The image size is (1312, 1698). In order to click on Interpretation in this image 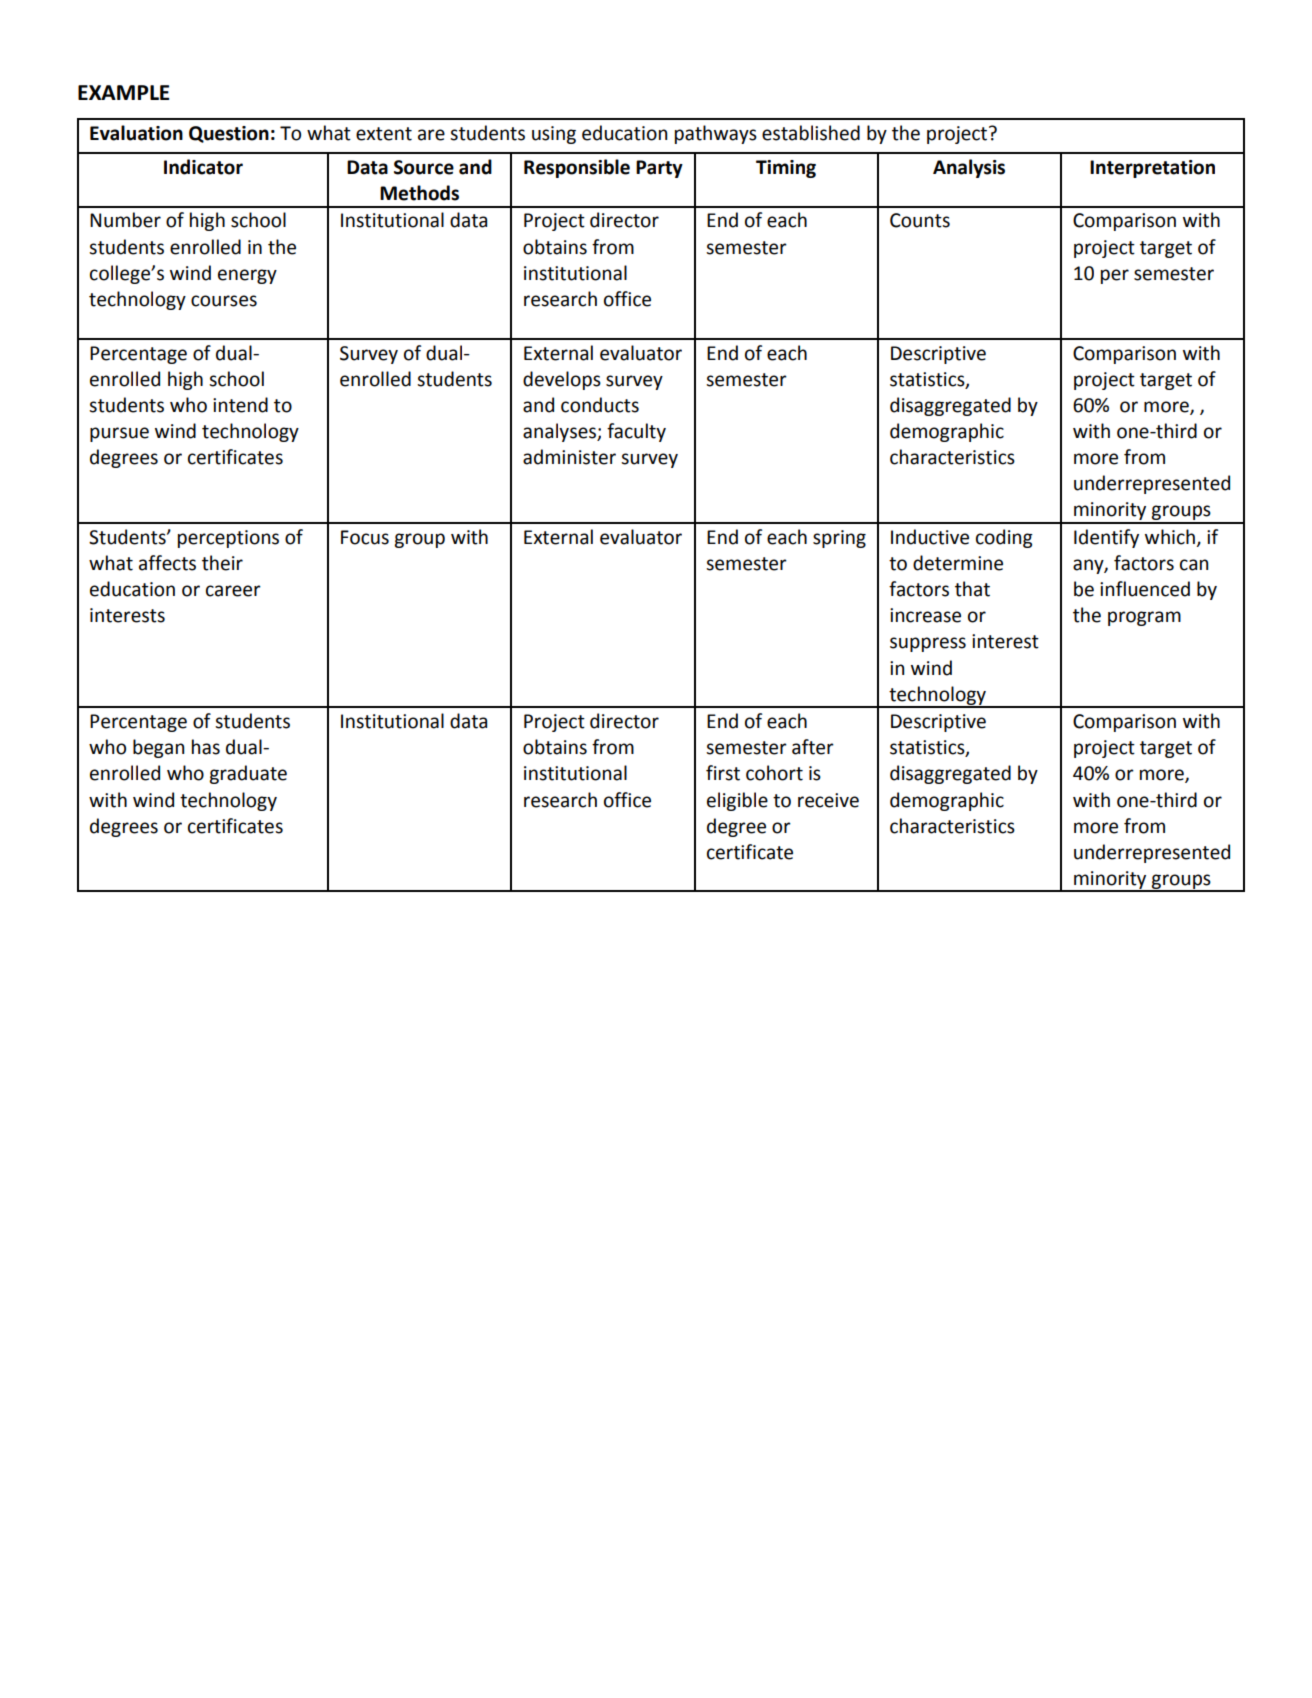, I will do `click(1152, 169)`.
